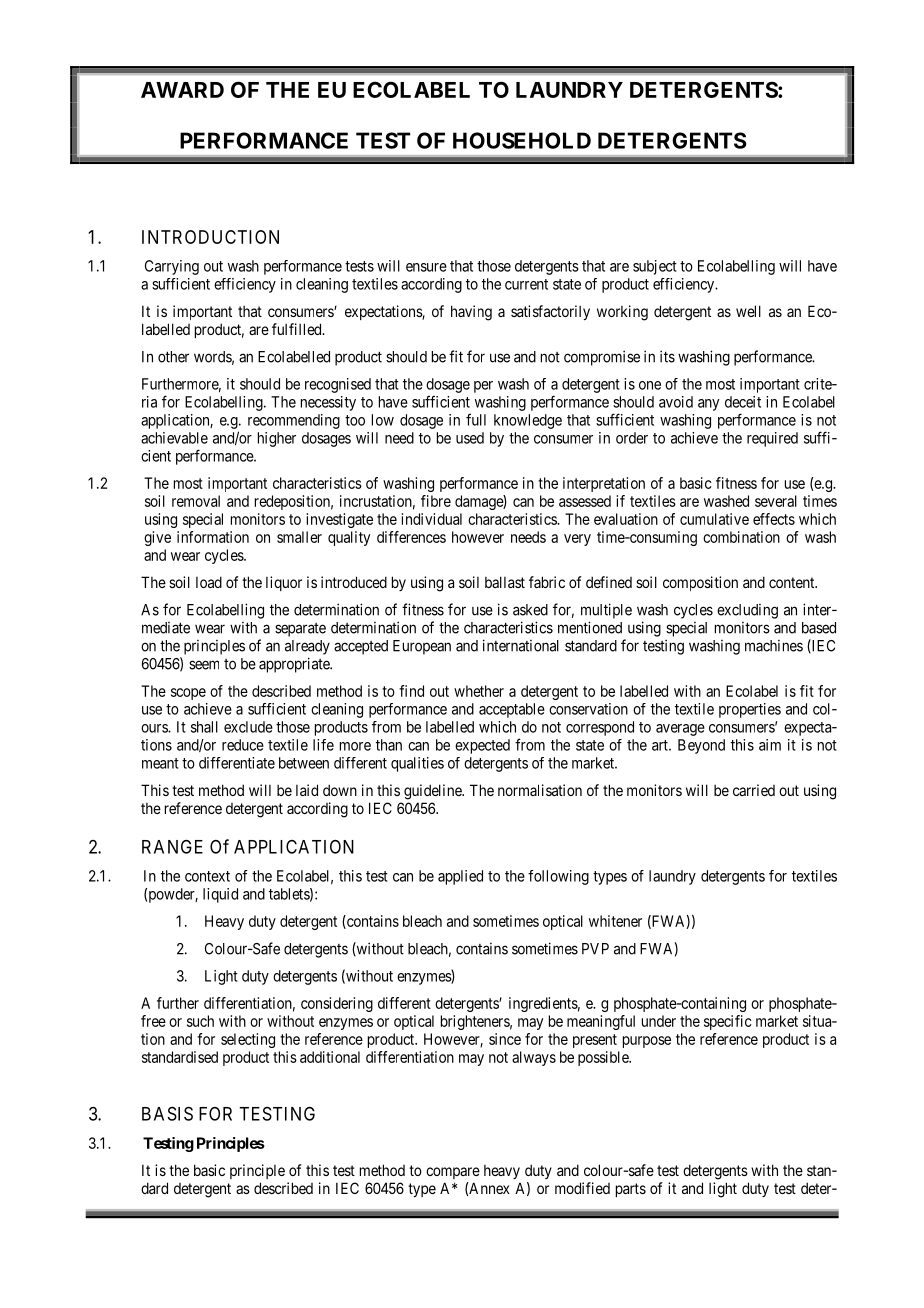 The image size is (924, 1308). What do you see at coordinates (277, 439) in the screenshot?
I see `higher` at bounding box center [277, 439].
